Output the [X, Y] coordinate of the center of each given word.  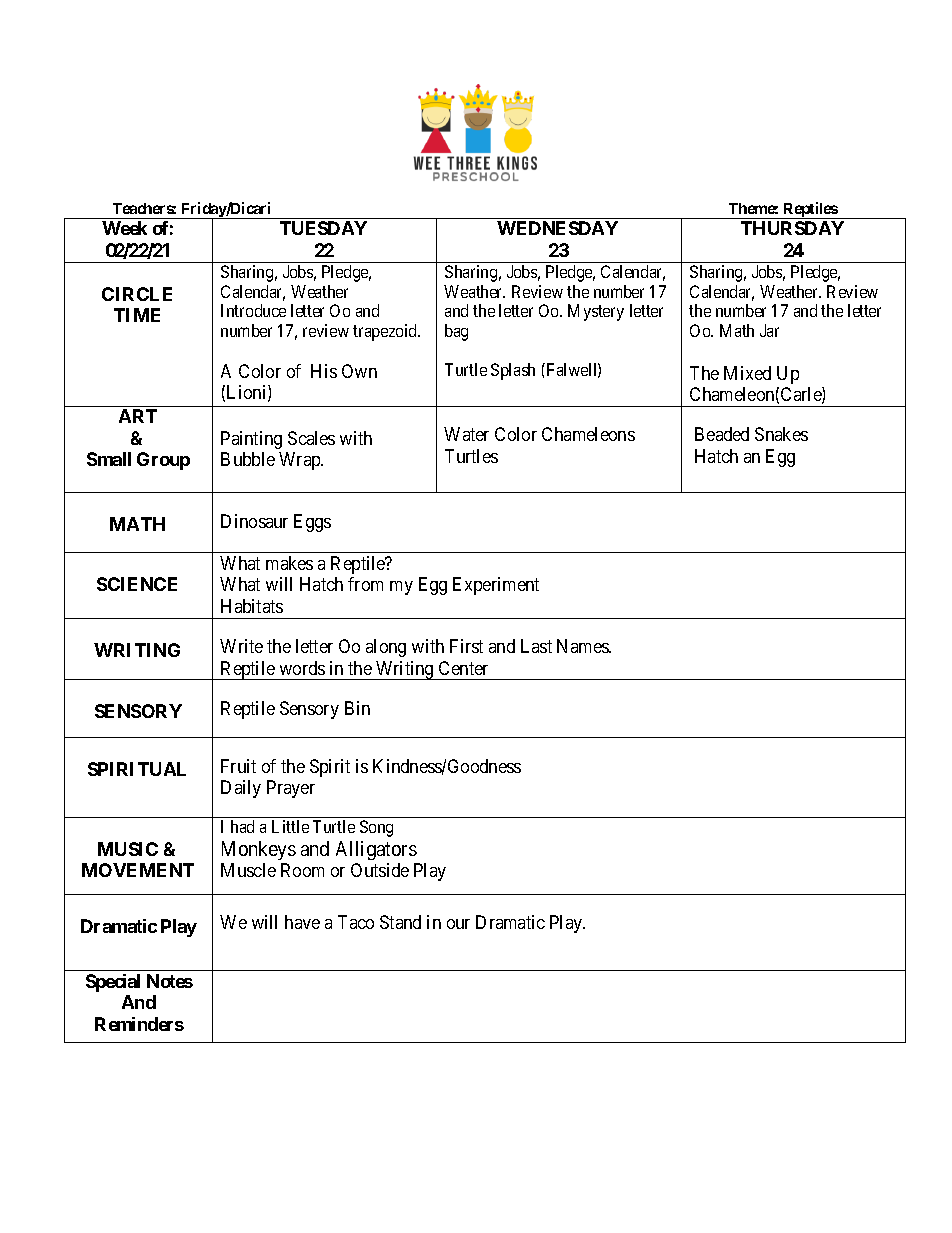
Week [124, 228]
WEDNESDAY [557, 228]
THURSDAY [792, 228]
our [458, 924]
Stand [400, 922]
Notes [170, 981]
